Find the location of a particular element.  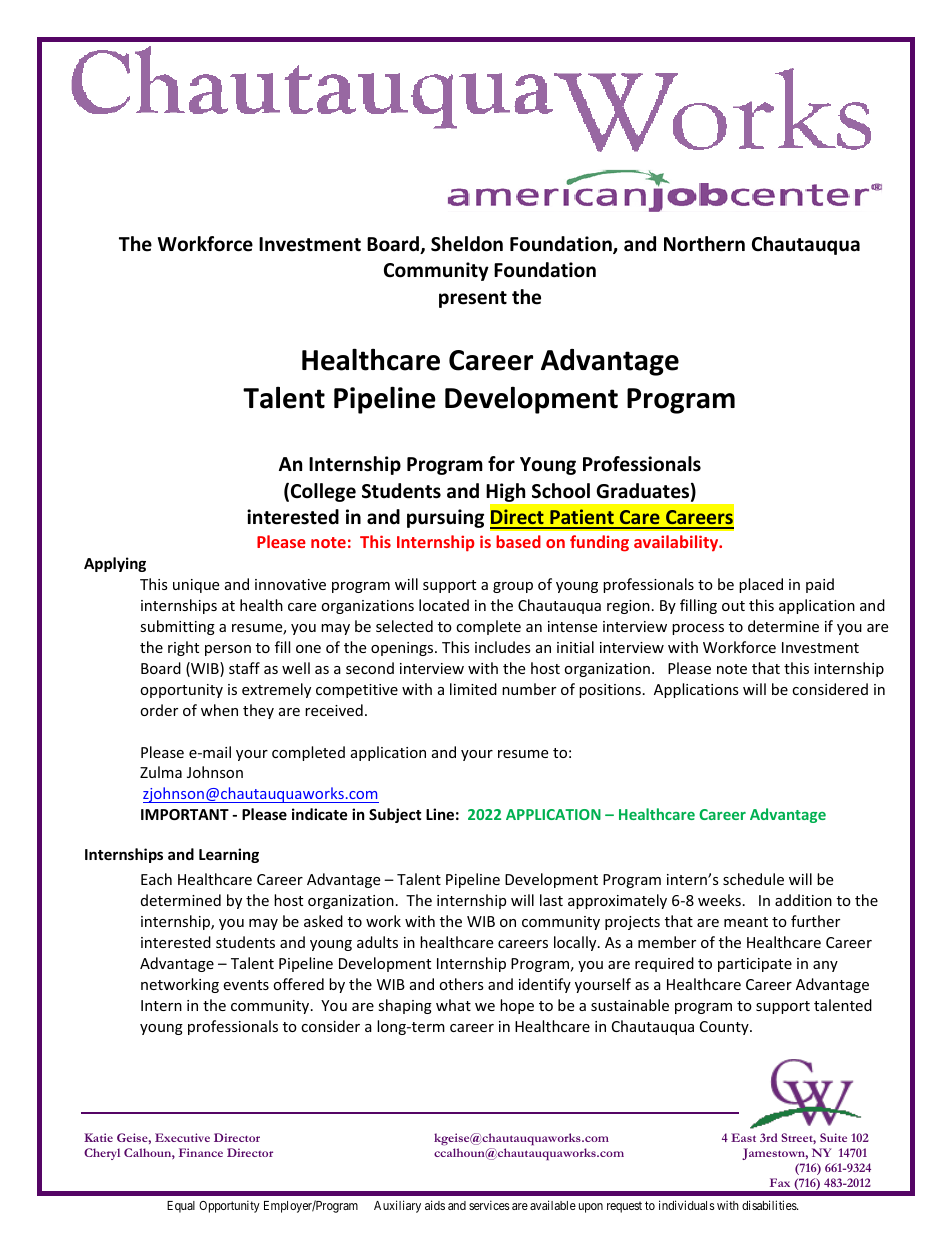

upon is located at coordinates (591, 1208).
